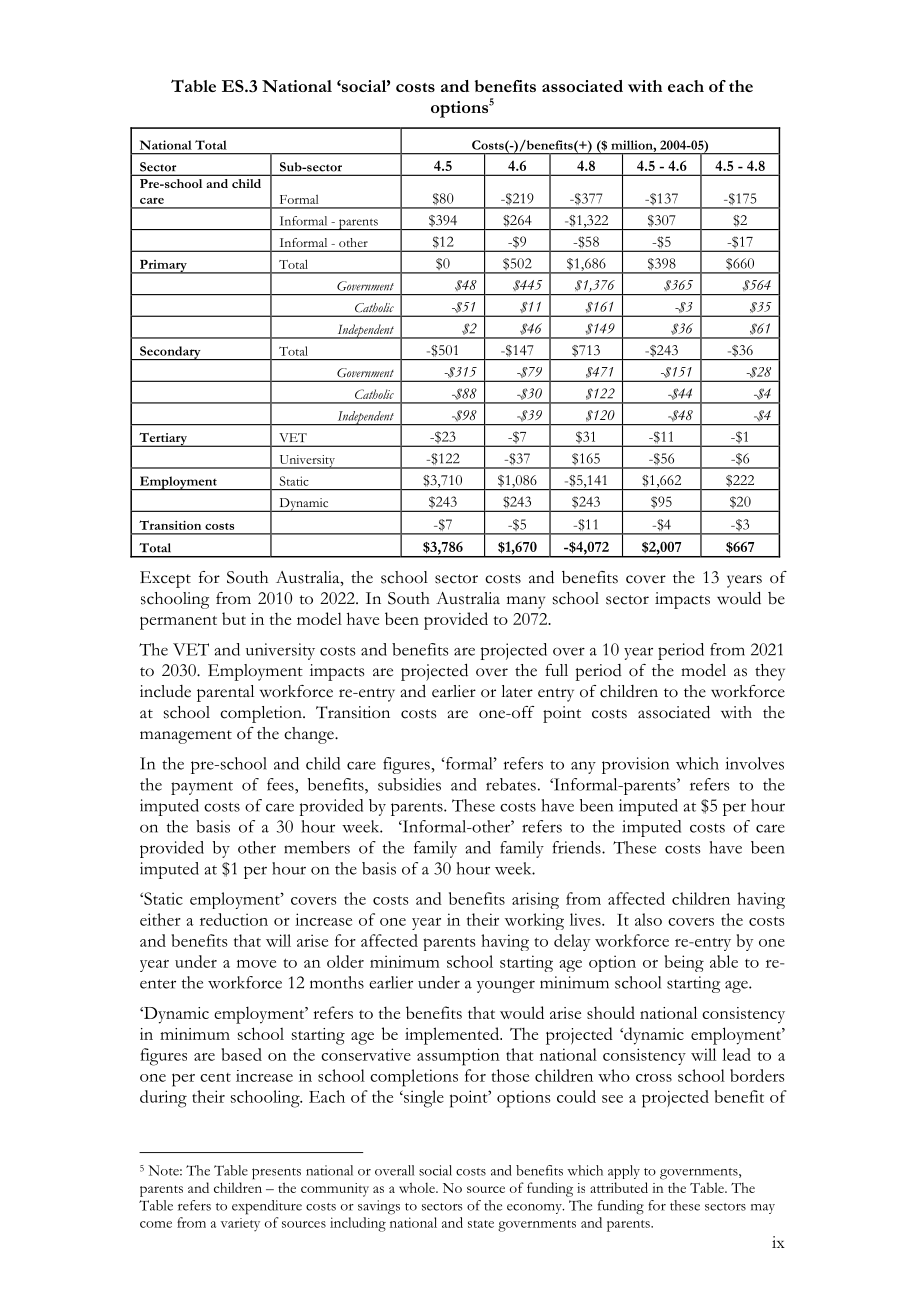  What do you see at coordinates (526, 602) in the screenshot?
I see `many` at bounding box center [526, 602].
